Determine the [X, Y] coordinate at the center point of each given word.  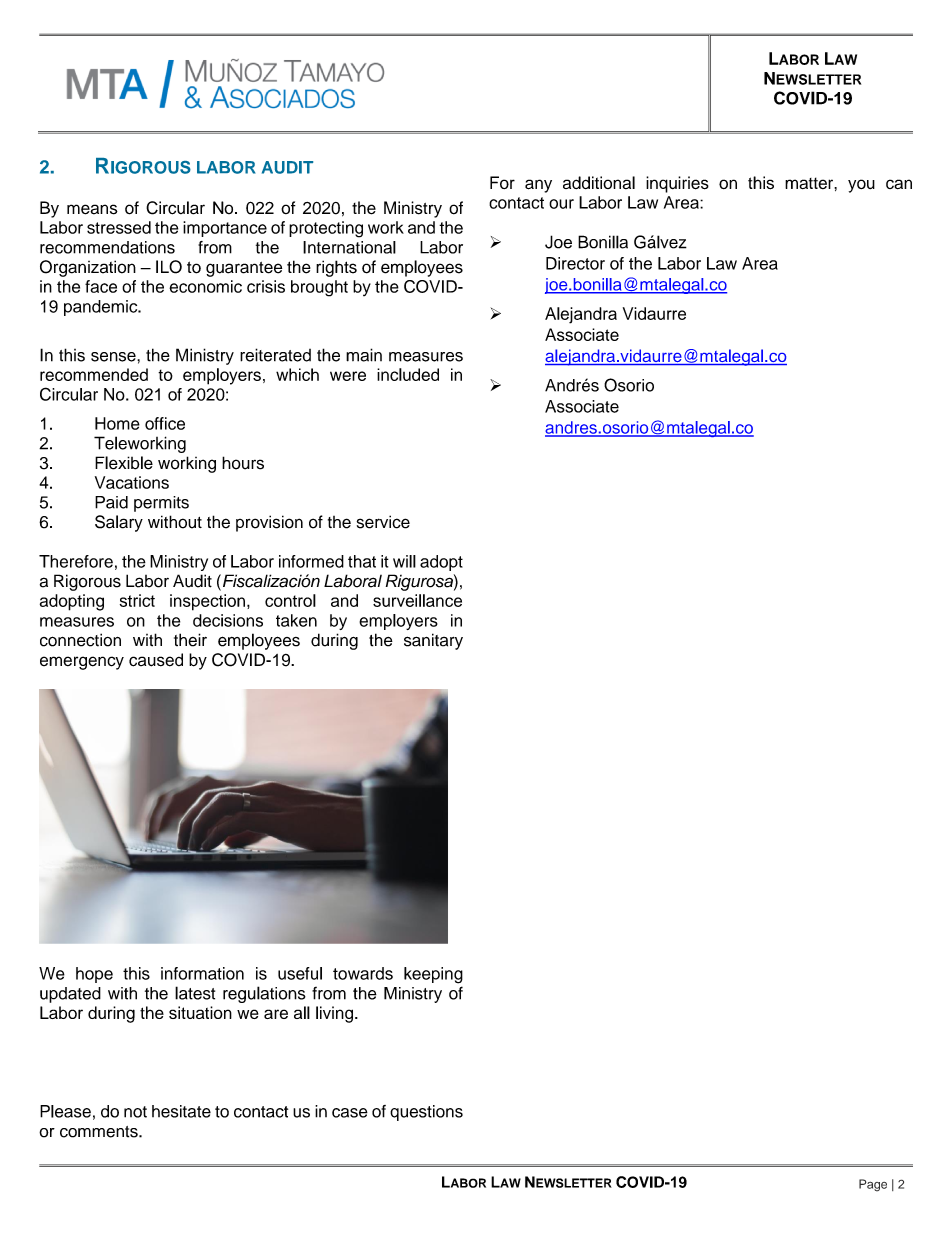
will [404, 561]
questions [426, 1113]
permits [161, 504]
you [861, 186]
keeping [433, 975]
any [538, 186]
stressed [119, 227]
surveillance [417, 600]
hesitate [181, 1111]
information [202, 973]
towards [363, 973]
